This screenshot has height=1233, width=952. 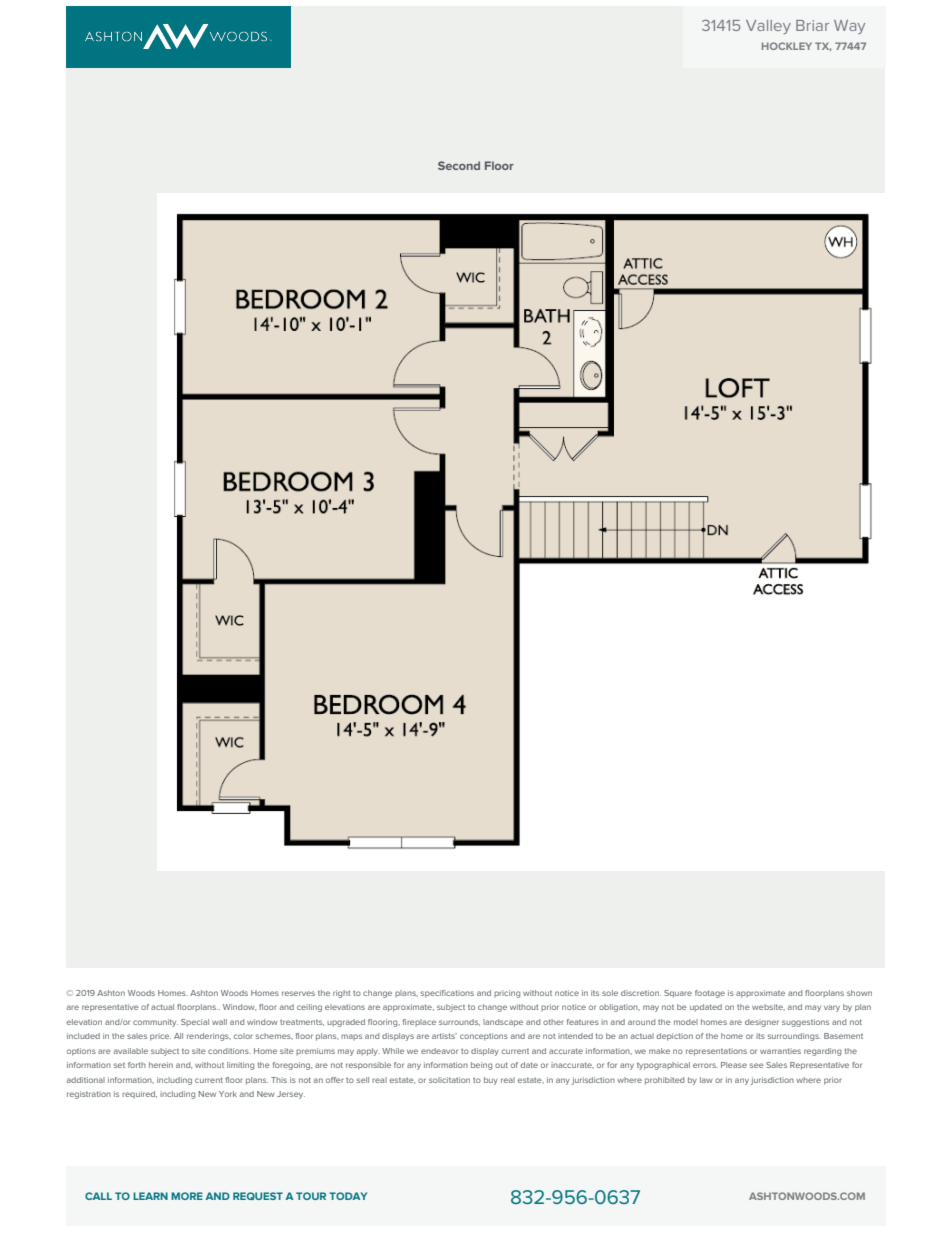 What do you see at coordinates (187, 1196) in the screenshot?
I see `MORE` at bounding box center [187, 1196].
